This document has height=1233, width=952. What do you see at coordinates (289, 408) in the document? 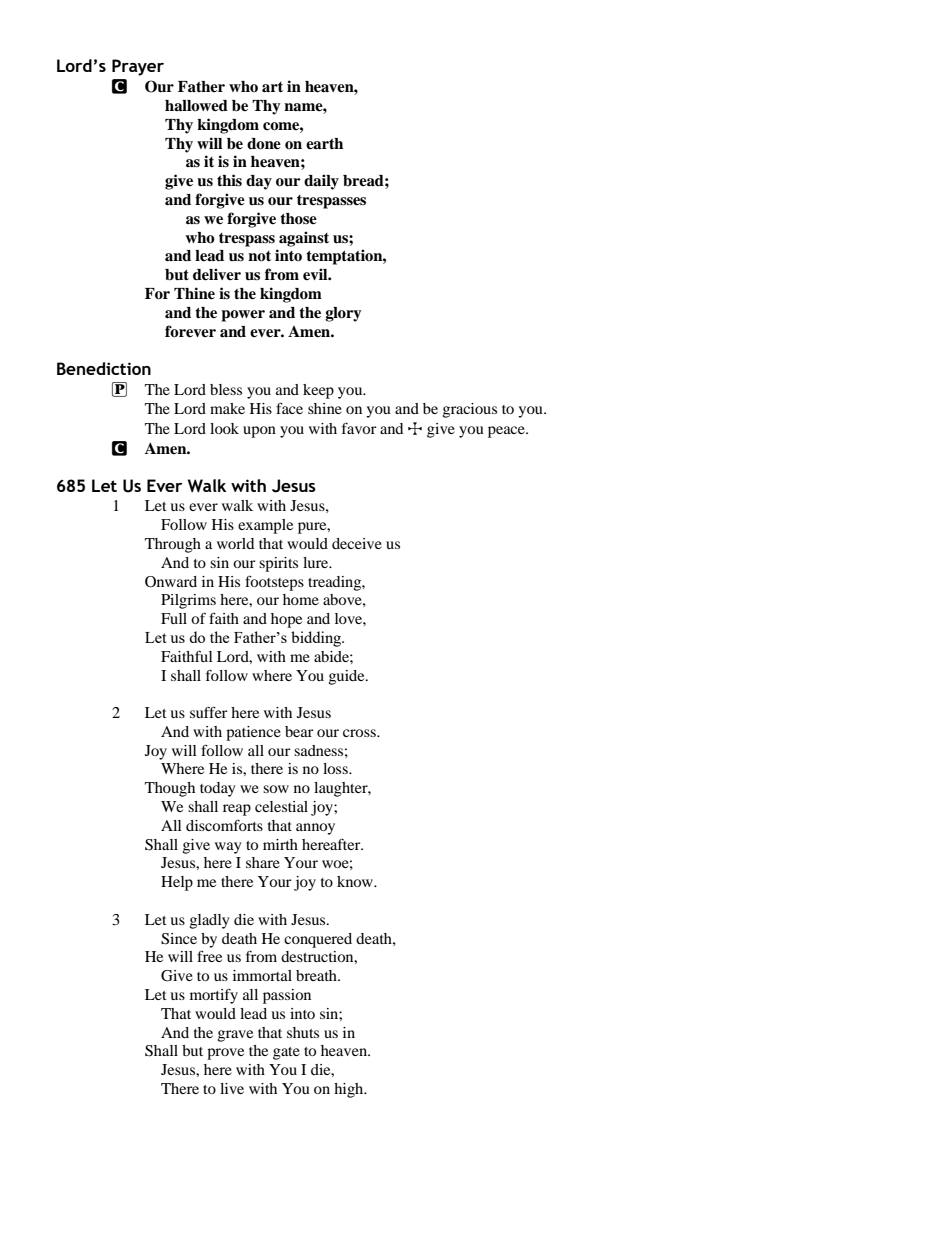
I see `face` at bounding box center [289, 408].
